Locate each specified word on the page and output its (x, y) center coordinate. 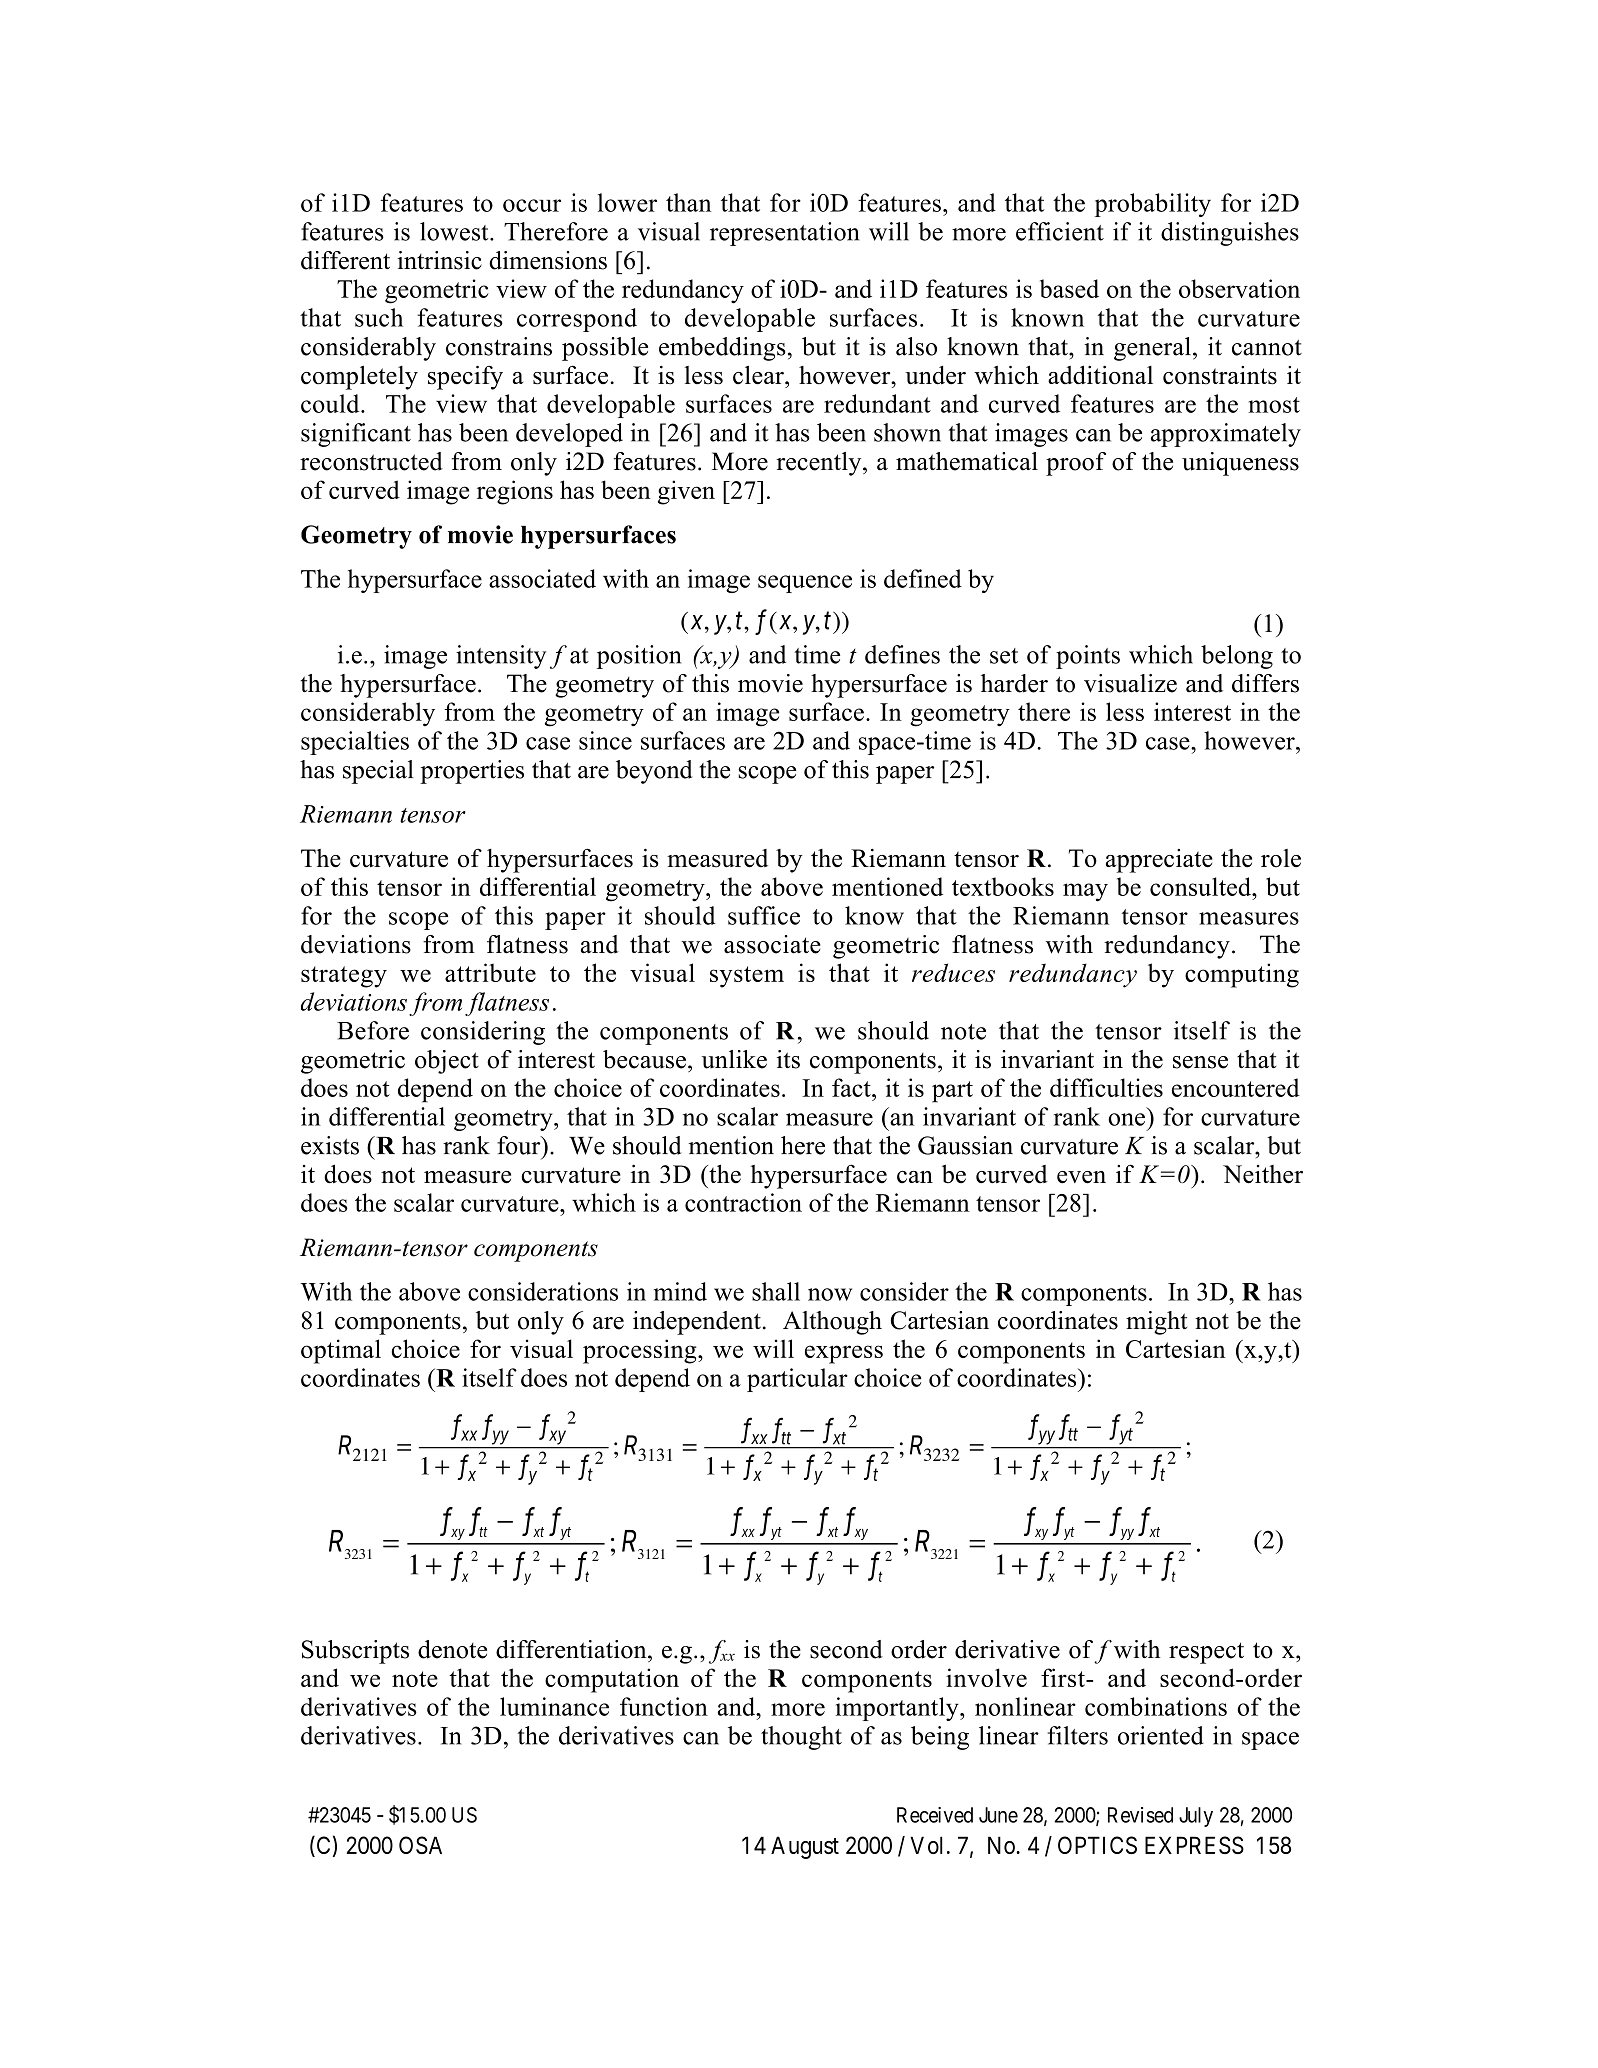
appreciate (1159, 861)
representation (784, 234)
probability (1153, 205)
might (1156, 1323)
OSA (420, 1845)
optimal (341, 1351)
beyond (654, 772)
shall (776, 1291)
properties (472, 772)
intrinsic (439, 260)
